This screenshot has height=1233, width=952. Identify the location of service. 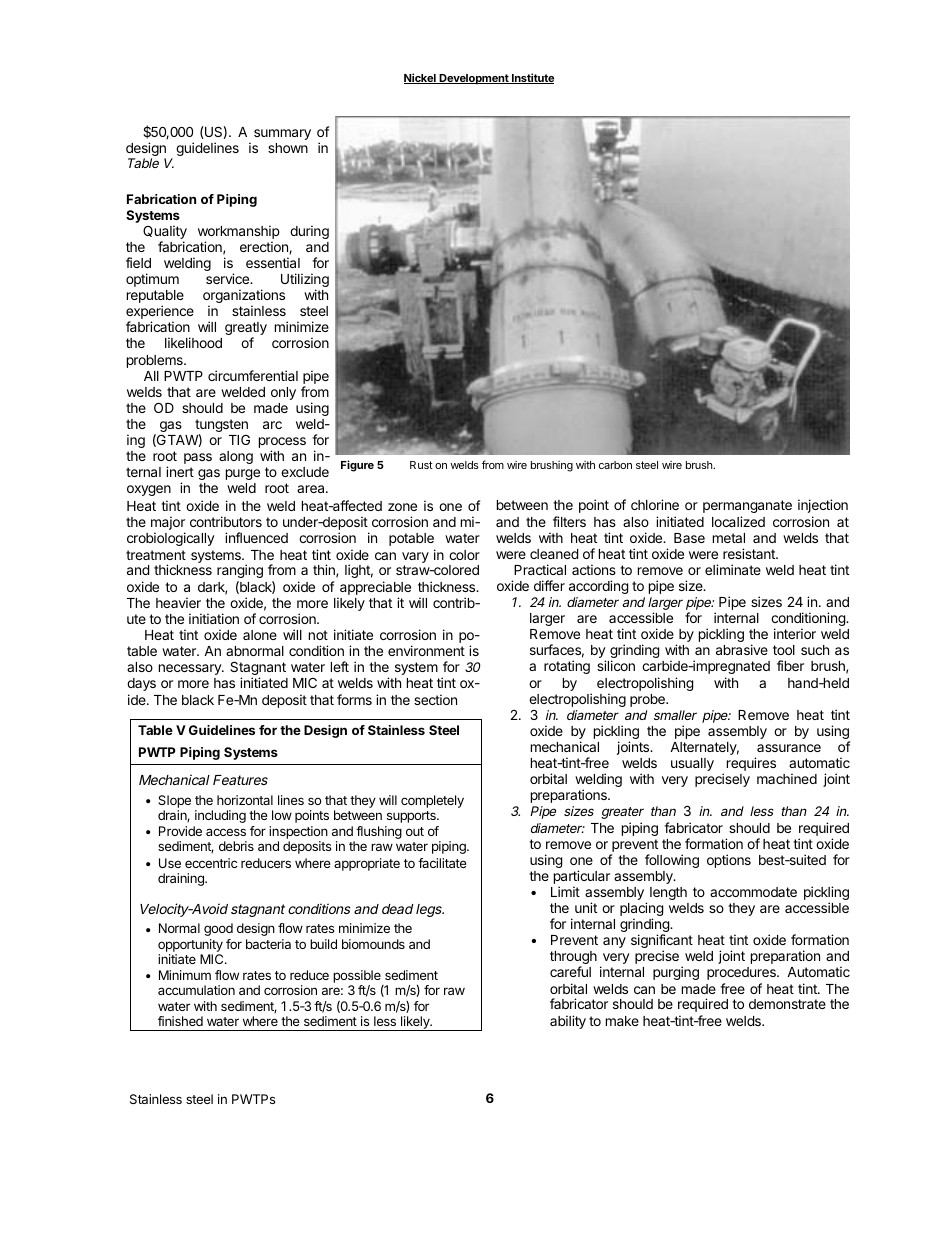
(229, 278).
